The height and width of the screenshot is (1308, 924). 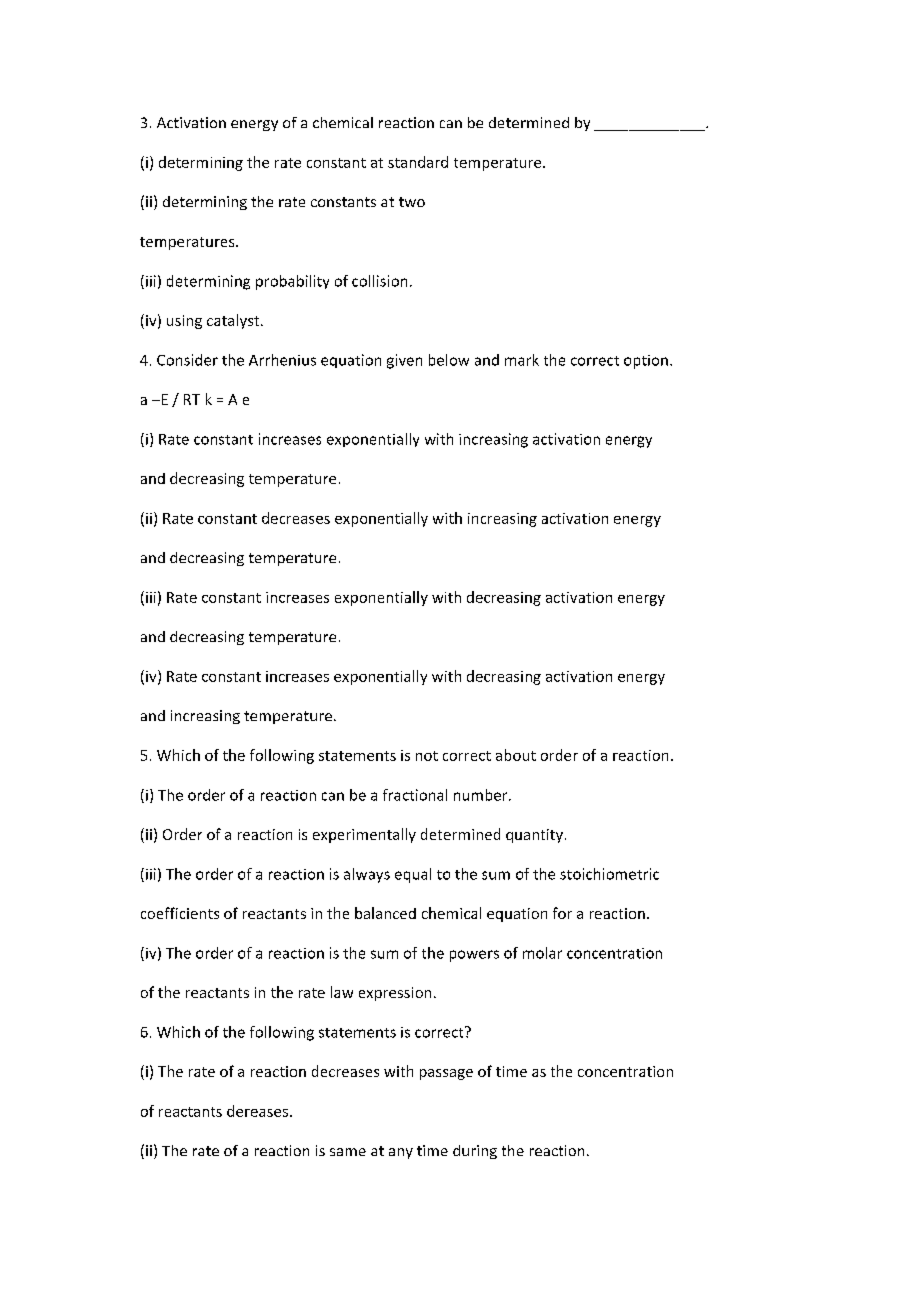 What do you see at coordinates (516, 755) in the screenshot?
I see `about` at bounding box center [516, 755].
